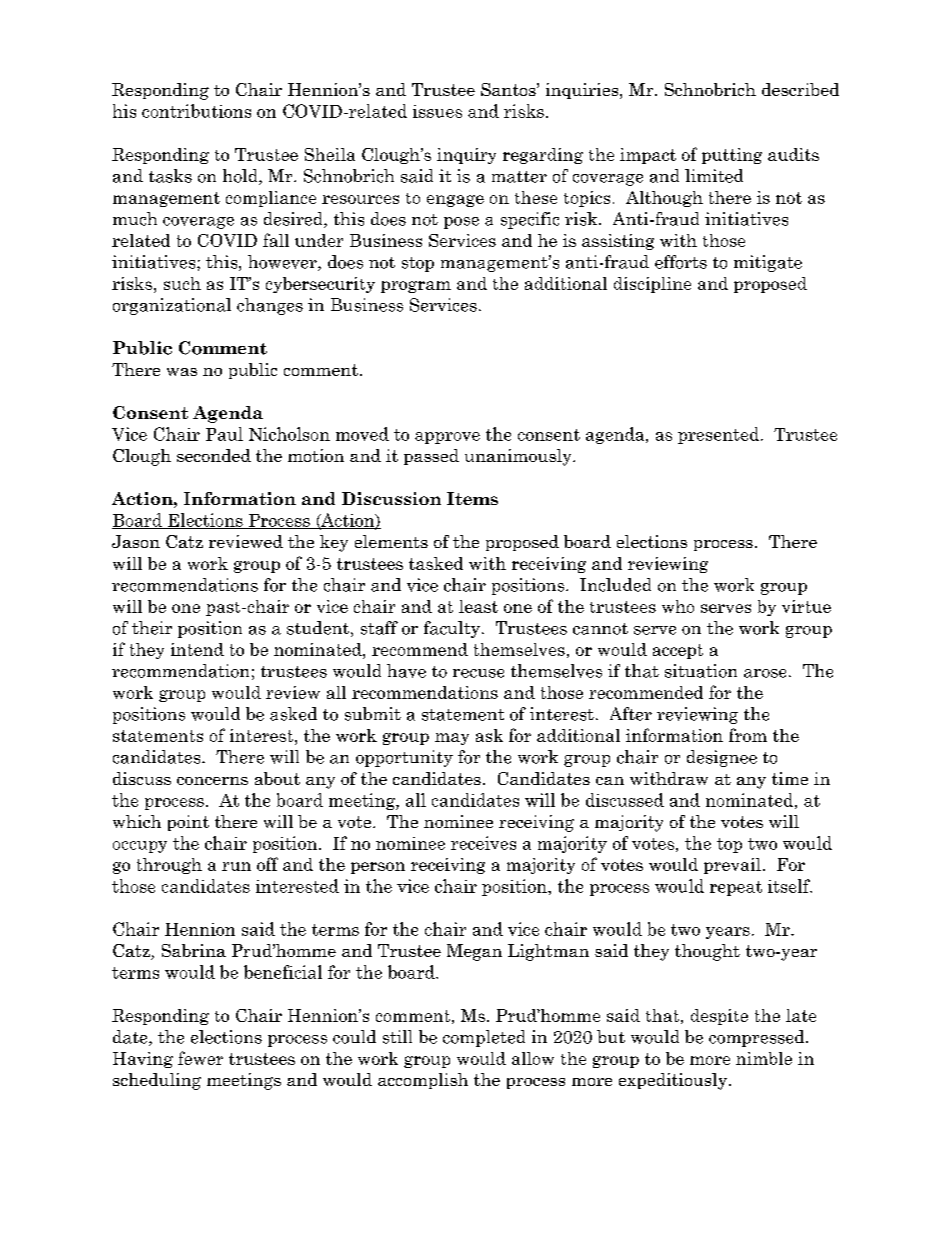 This document has height=1233, width=952. I want to click on compressed, so click(758, 1038).
